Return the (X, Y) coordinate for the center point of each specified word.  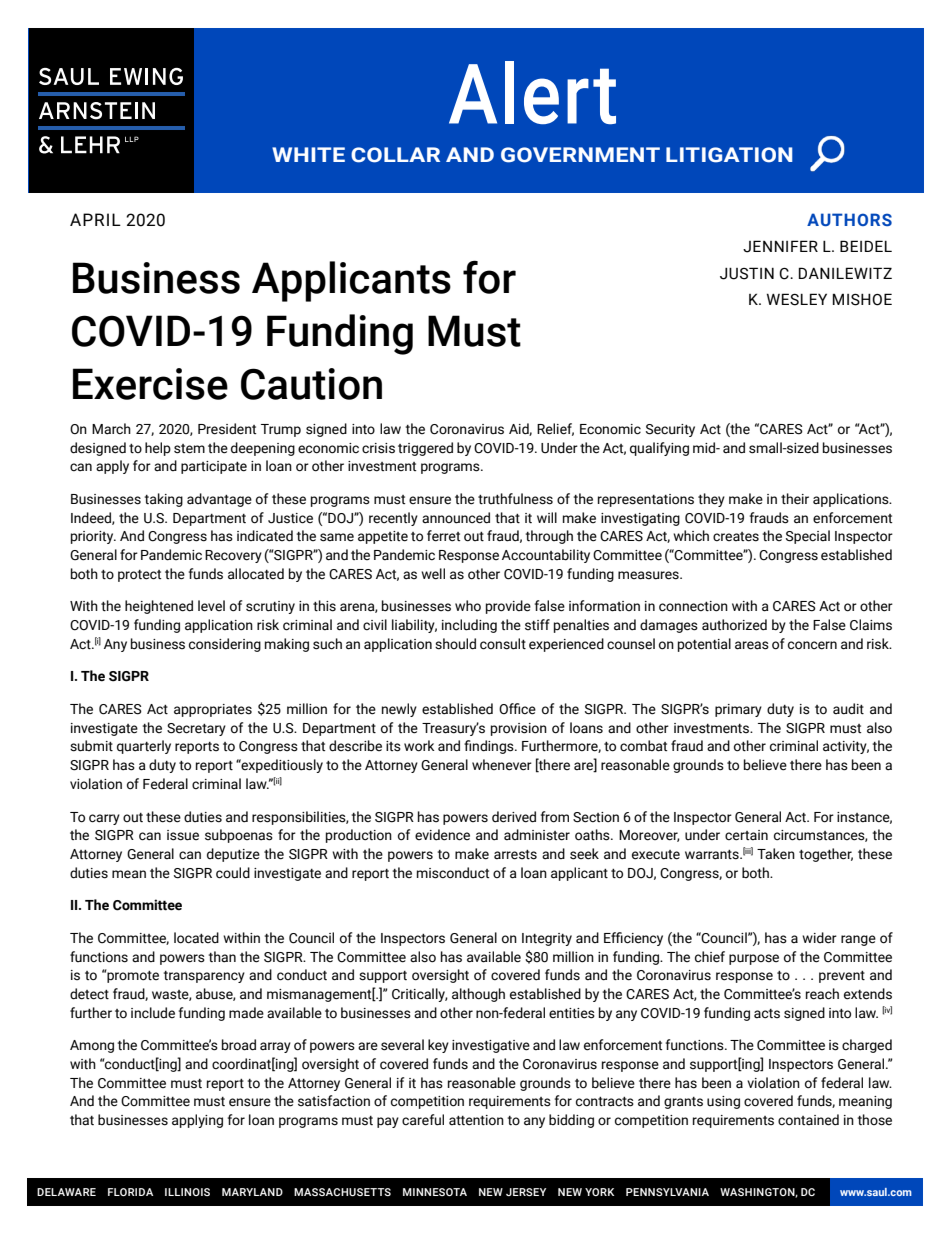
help (158, 449)
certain (746, 835)
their (795, 499)
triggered (425, 449)
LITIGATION (729, 155)
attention (476, 1120)
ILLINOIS (187, 1192)
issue (183, 835)
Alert (532, 92)
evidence (442, 835)
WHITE (308, 154)
